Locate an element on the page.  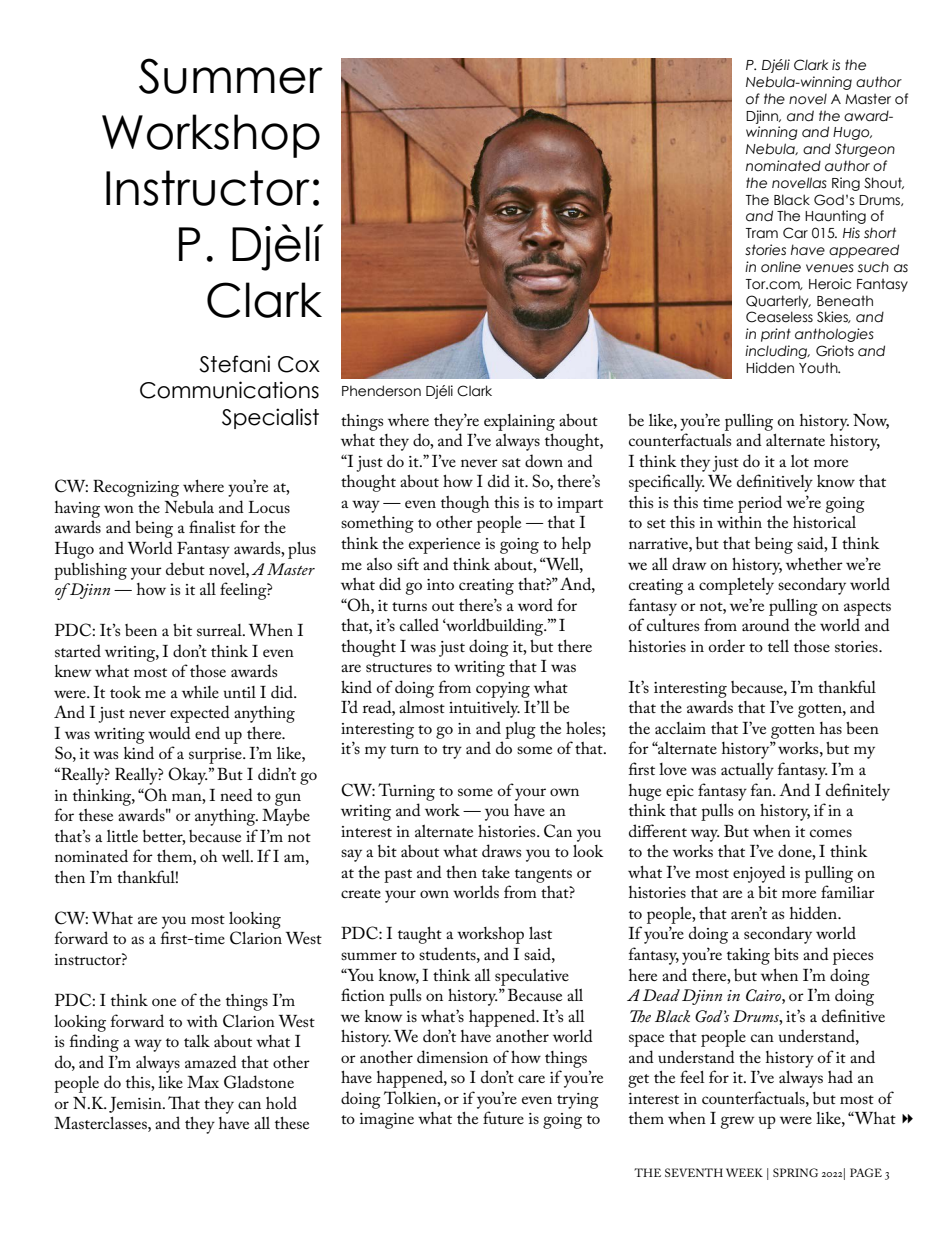
grew is located at coordinates (737, 1122).
